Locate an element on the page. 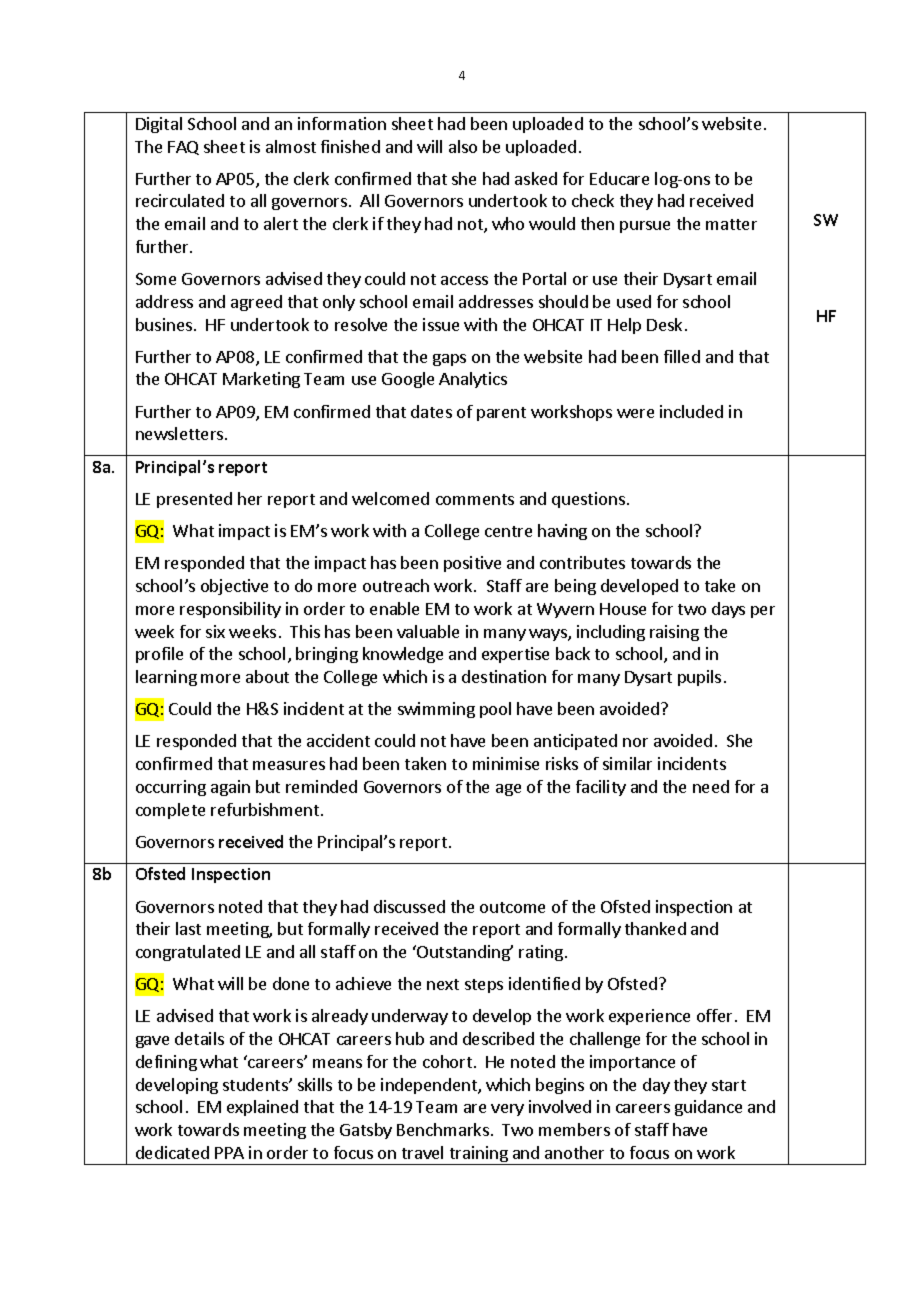 This document has width=924, height=1308. Educare is located at coordinates (619, 178).
